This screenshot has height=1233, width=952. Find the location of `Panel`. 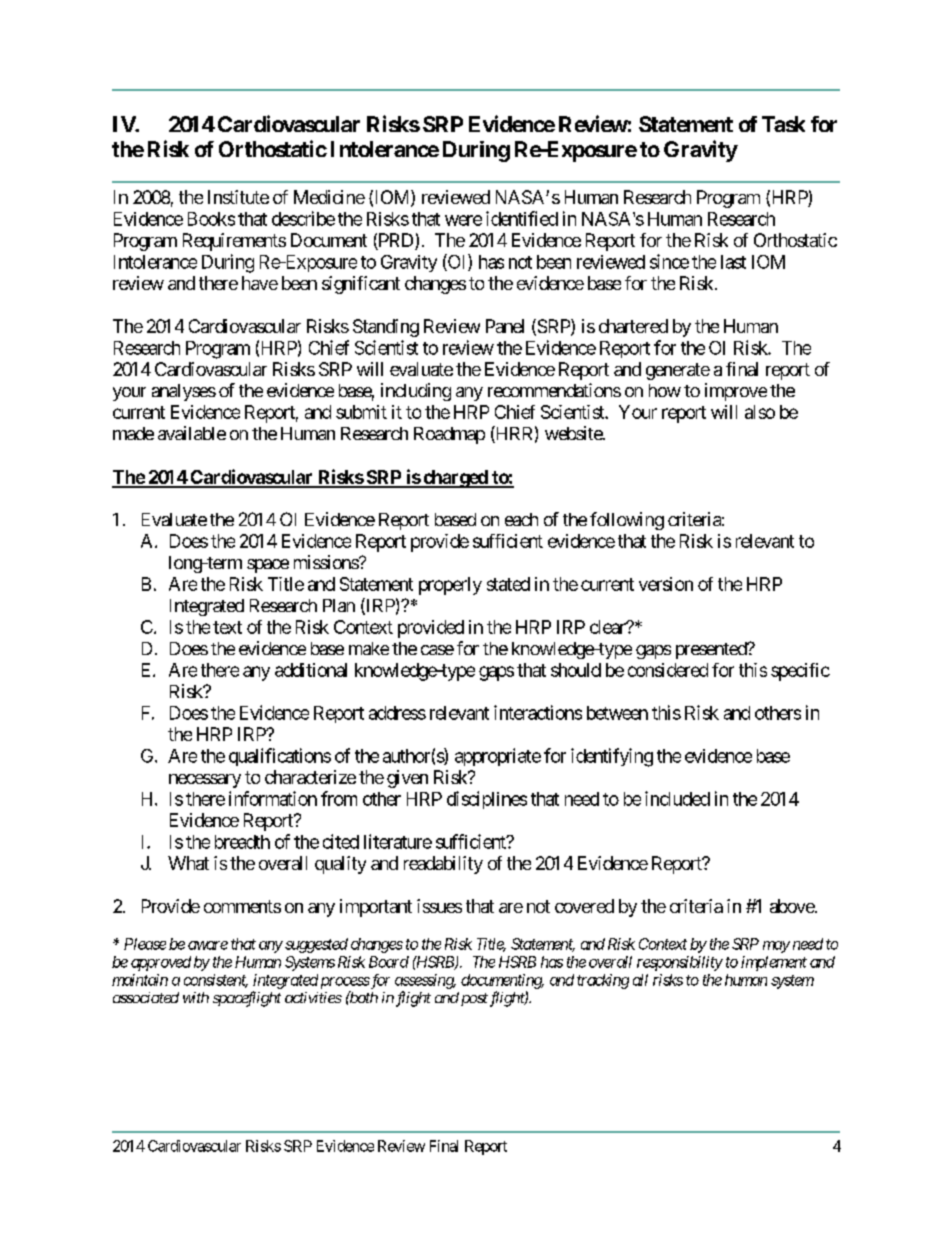

Panel is located at coordinates (505, 326).
